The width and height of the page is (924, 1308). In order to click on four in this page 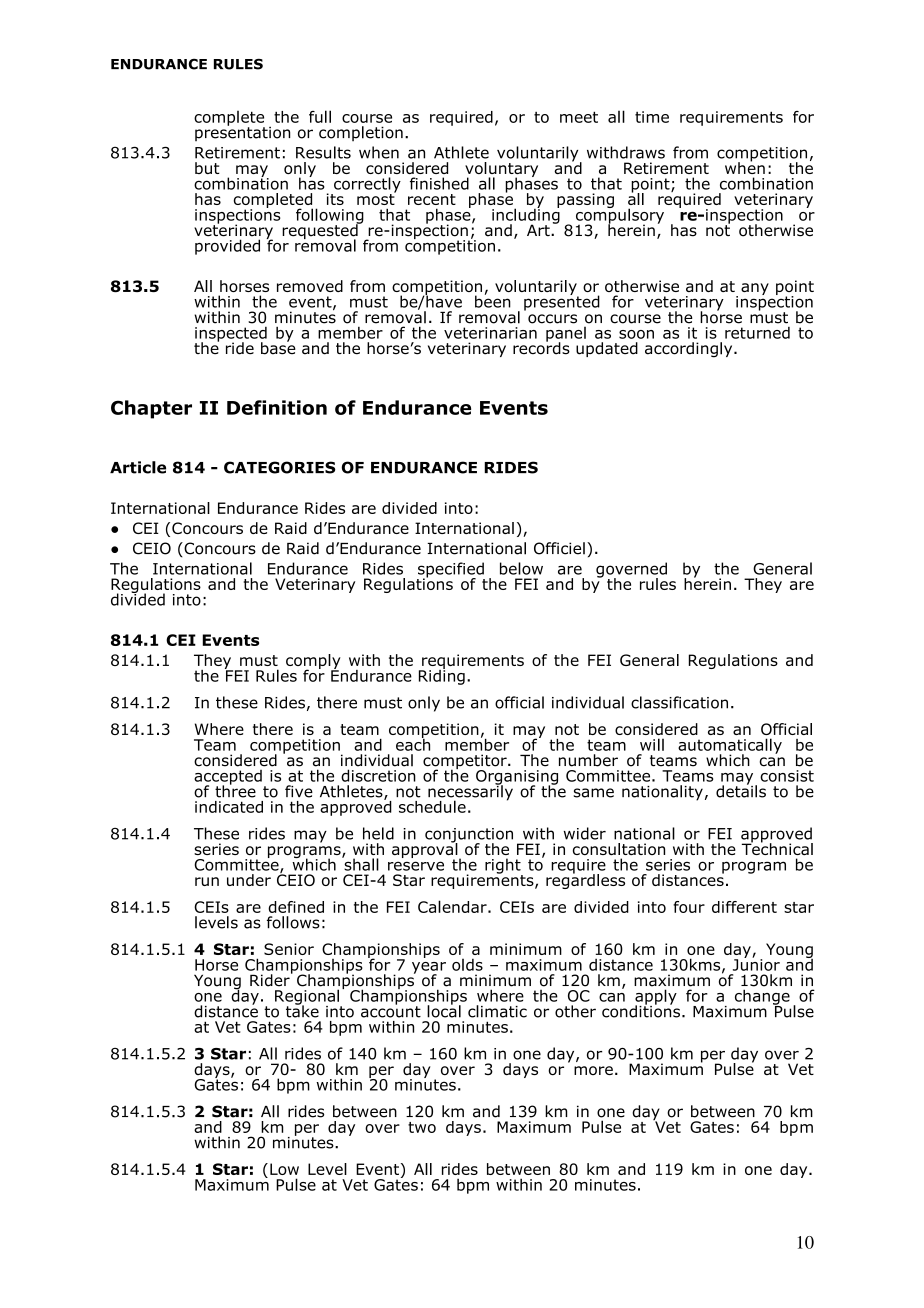, I will do `click(689, 907)`.
